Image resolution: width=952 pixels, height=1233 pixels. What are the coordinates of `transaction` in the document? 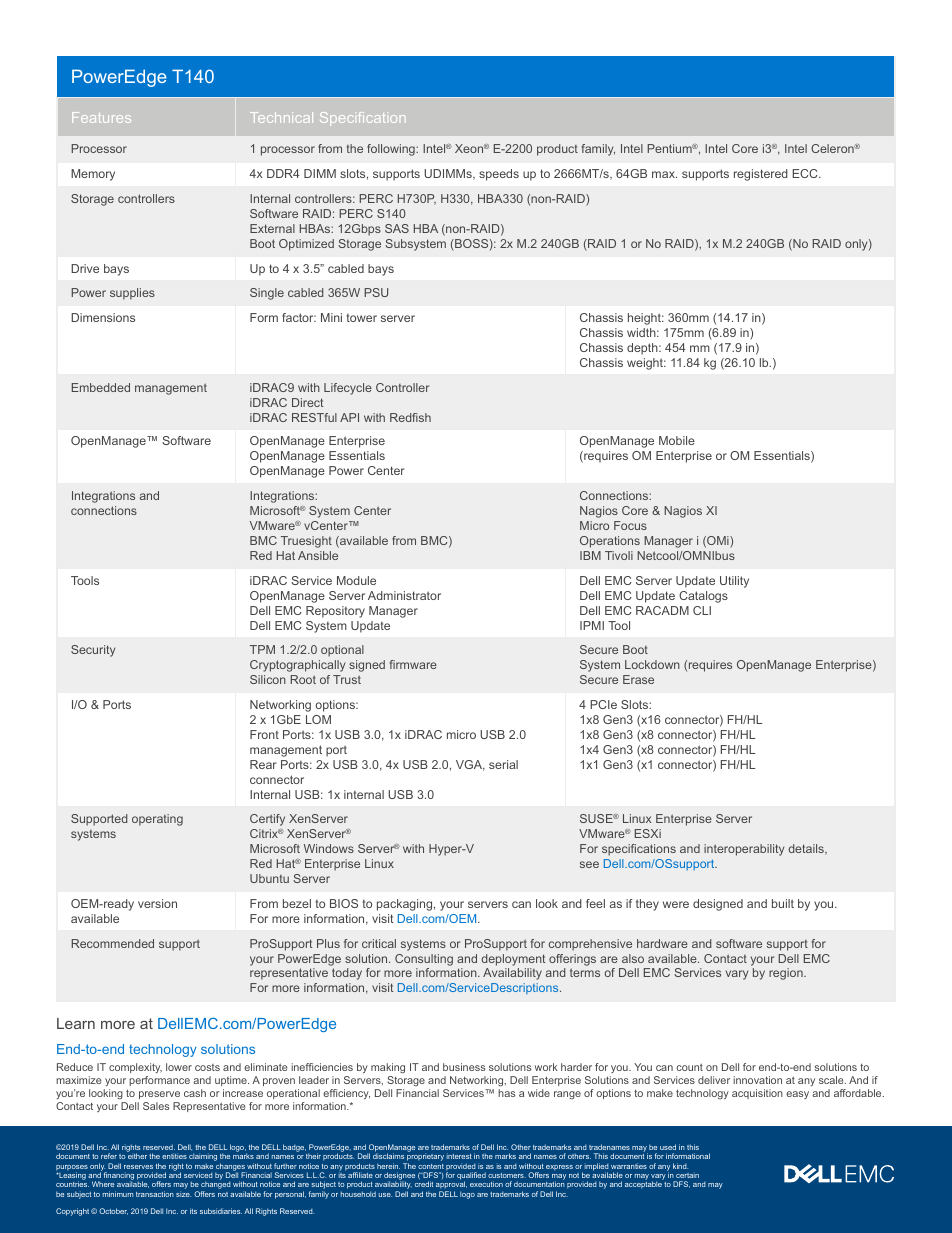 It's located at (155, 1194).
